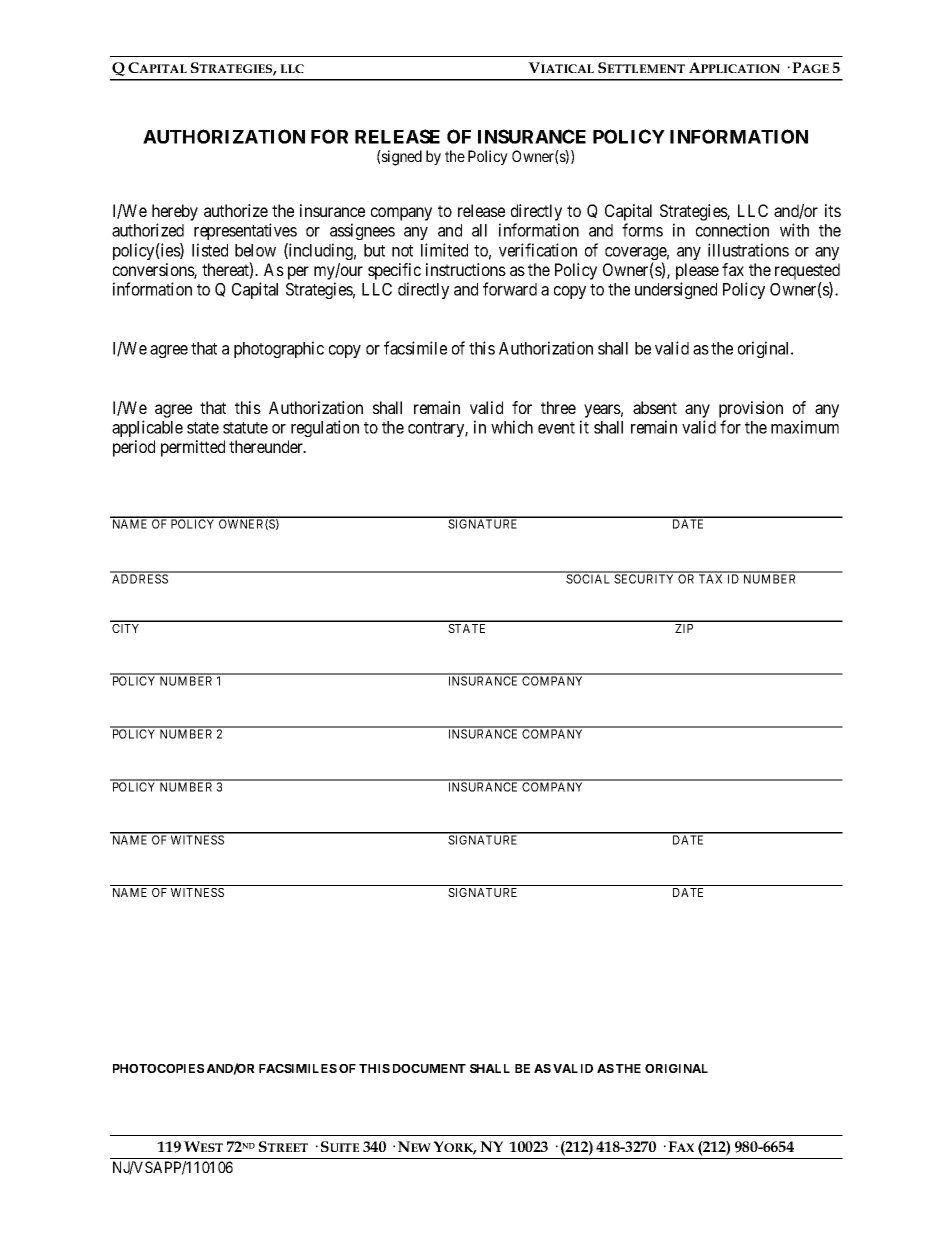 This screenshot has width=952, height=1233. Describe the element at coordinates (429, 1068) in the screenshot. I see `DOCUMENT` at that location.
